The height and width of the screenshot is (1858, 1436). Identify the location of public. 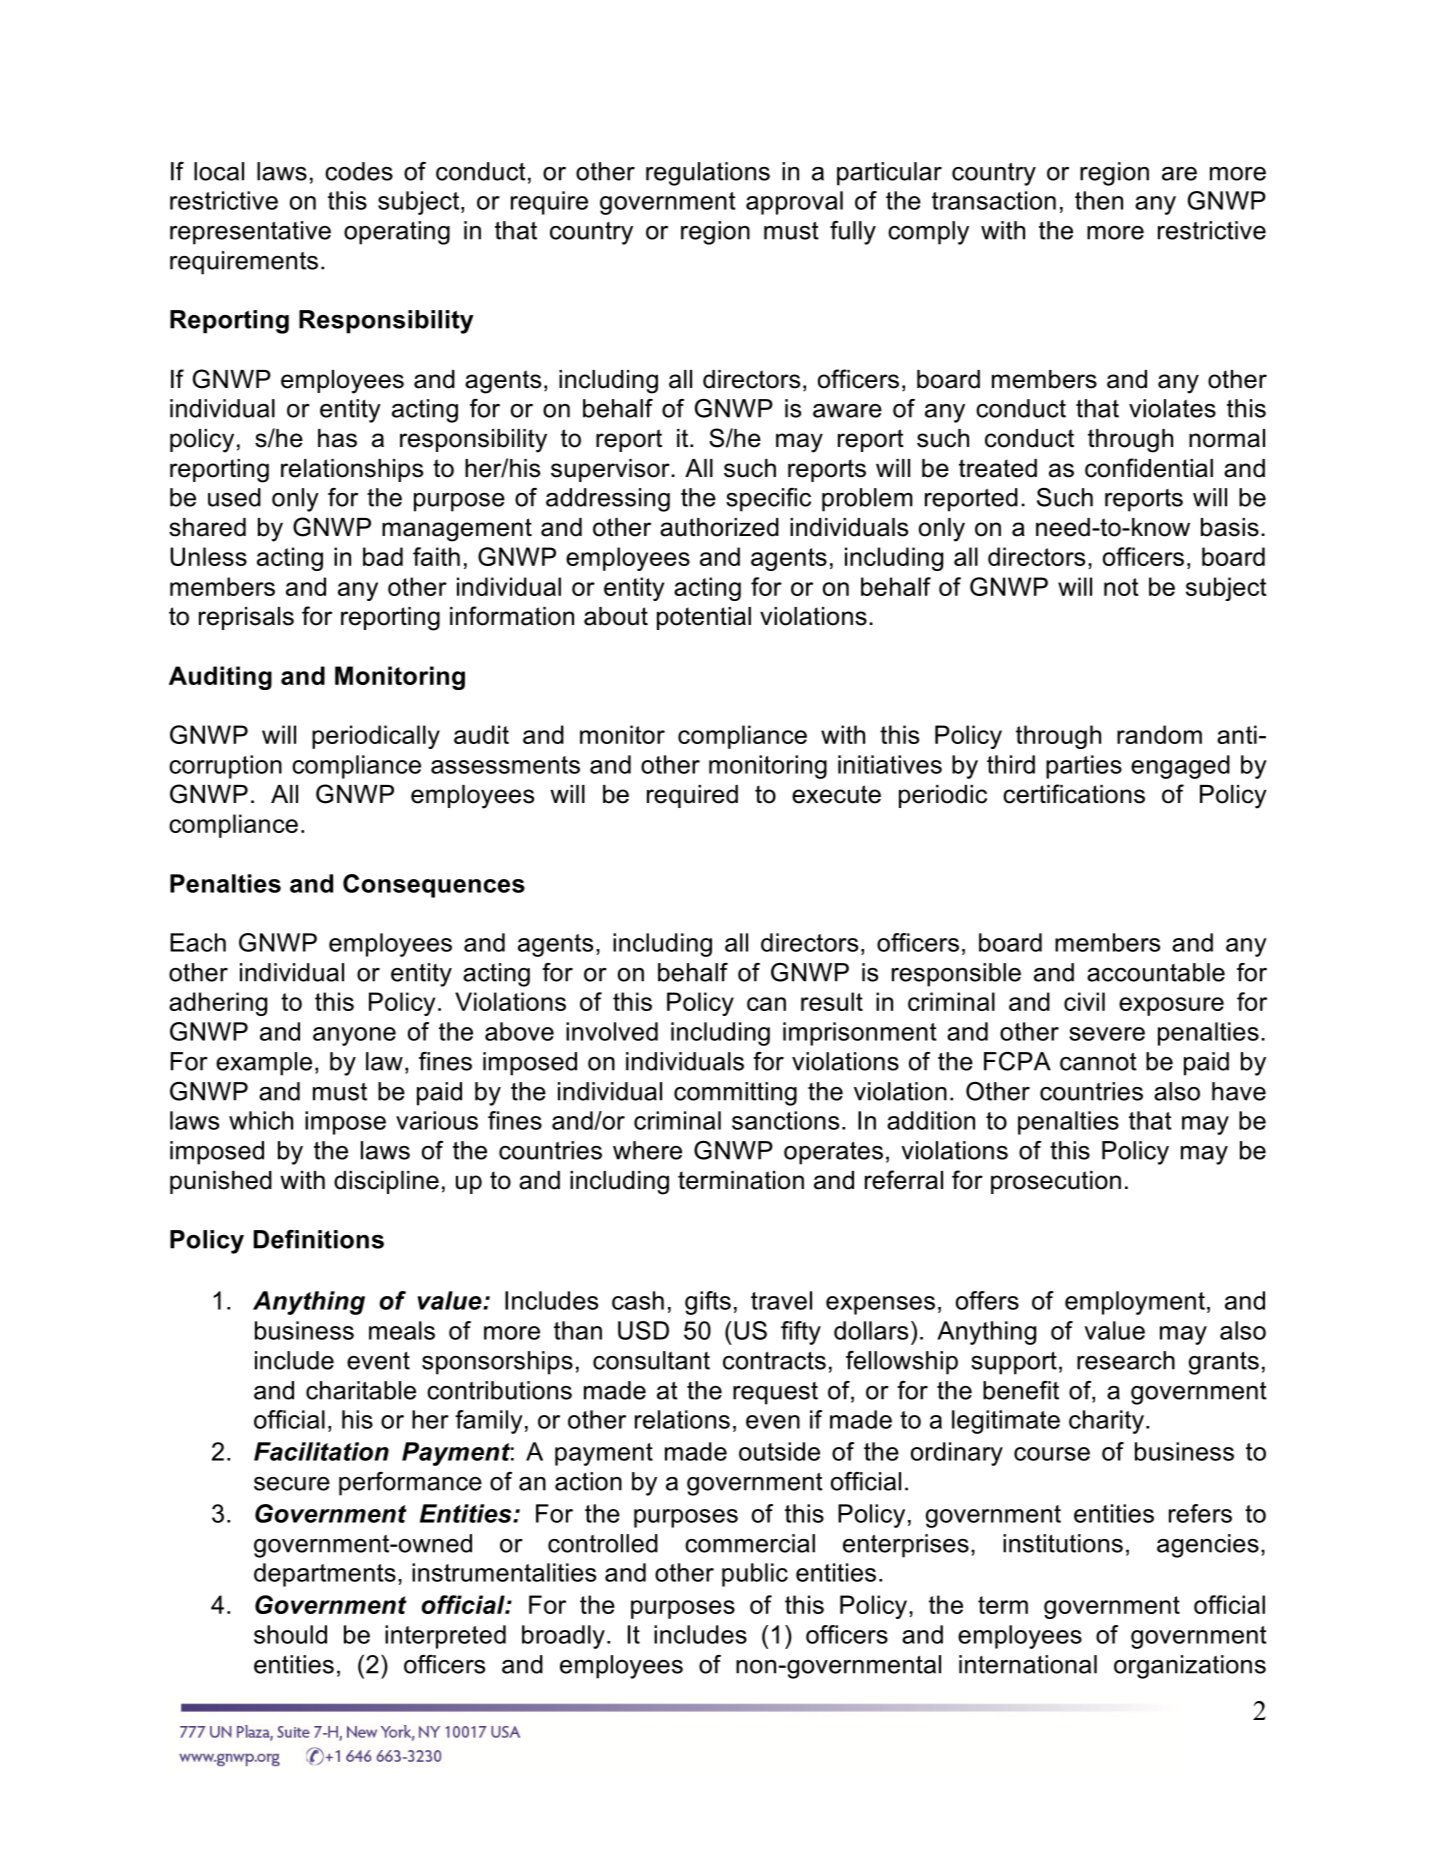
(755, 1575).
